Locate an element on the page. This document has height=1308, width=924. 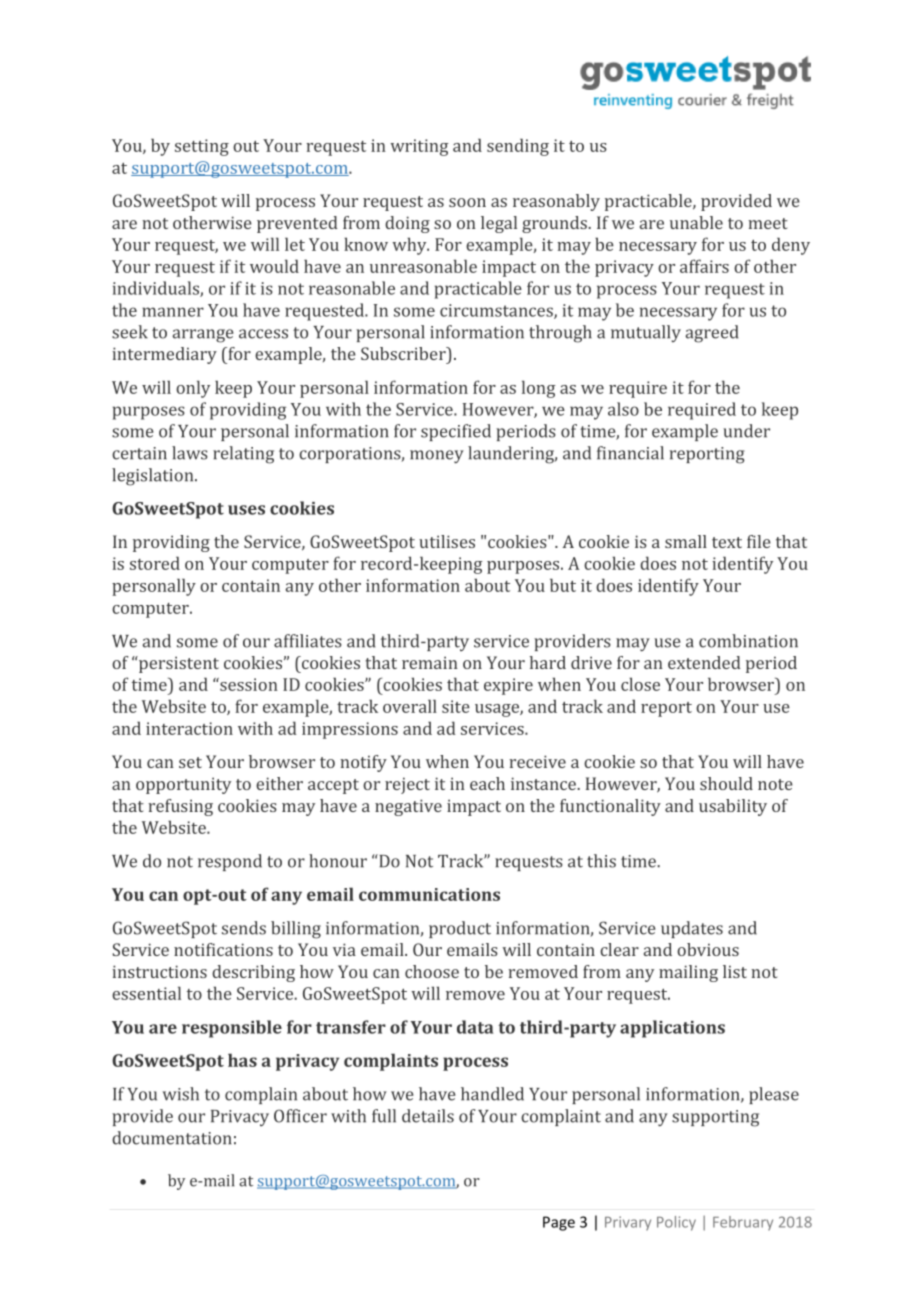
obvious is located at coordinates (708, 949).
